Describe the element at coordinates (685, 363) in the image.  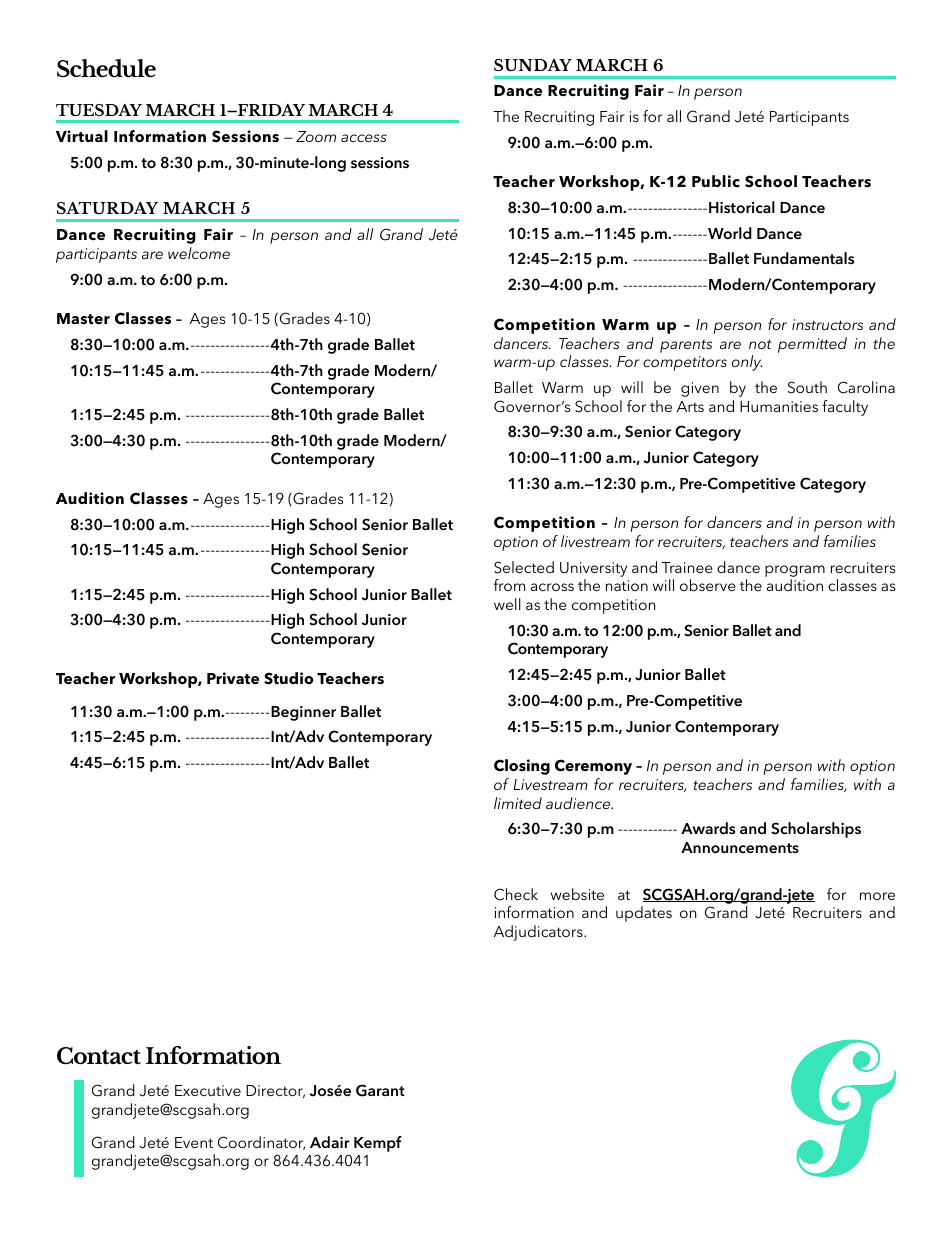
I see `competitors` at that location.
